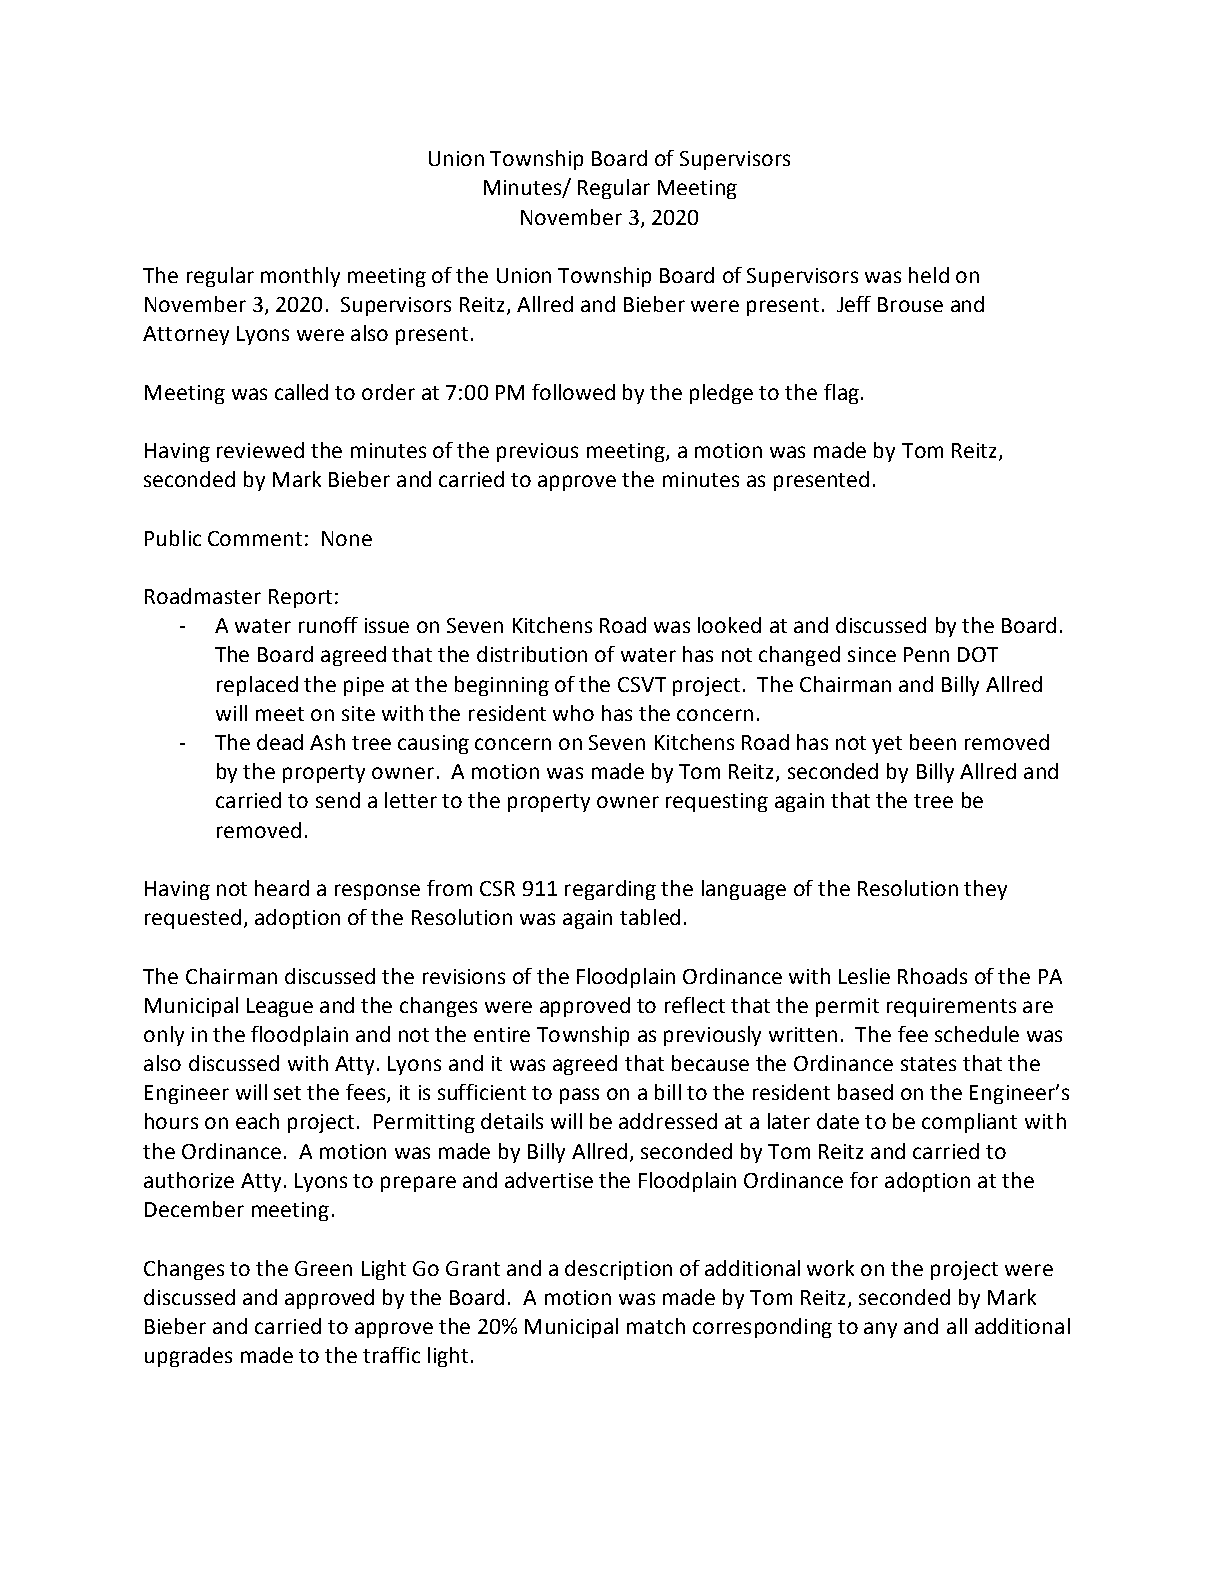  What do you see at coordinates (257, 686) in the page?
I see `replaced` at bounding box center [257, 686].
